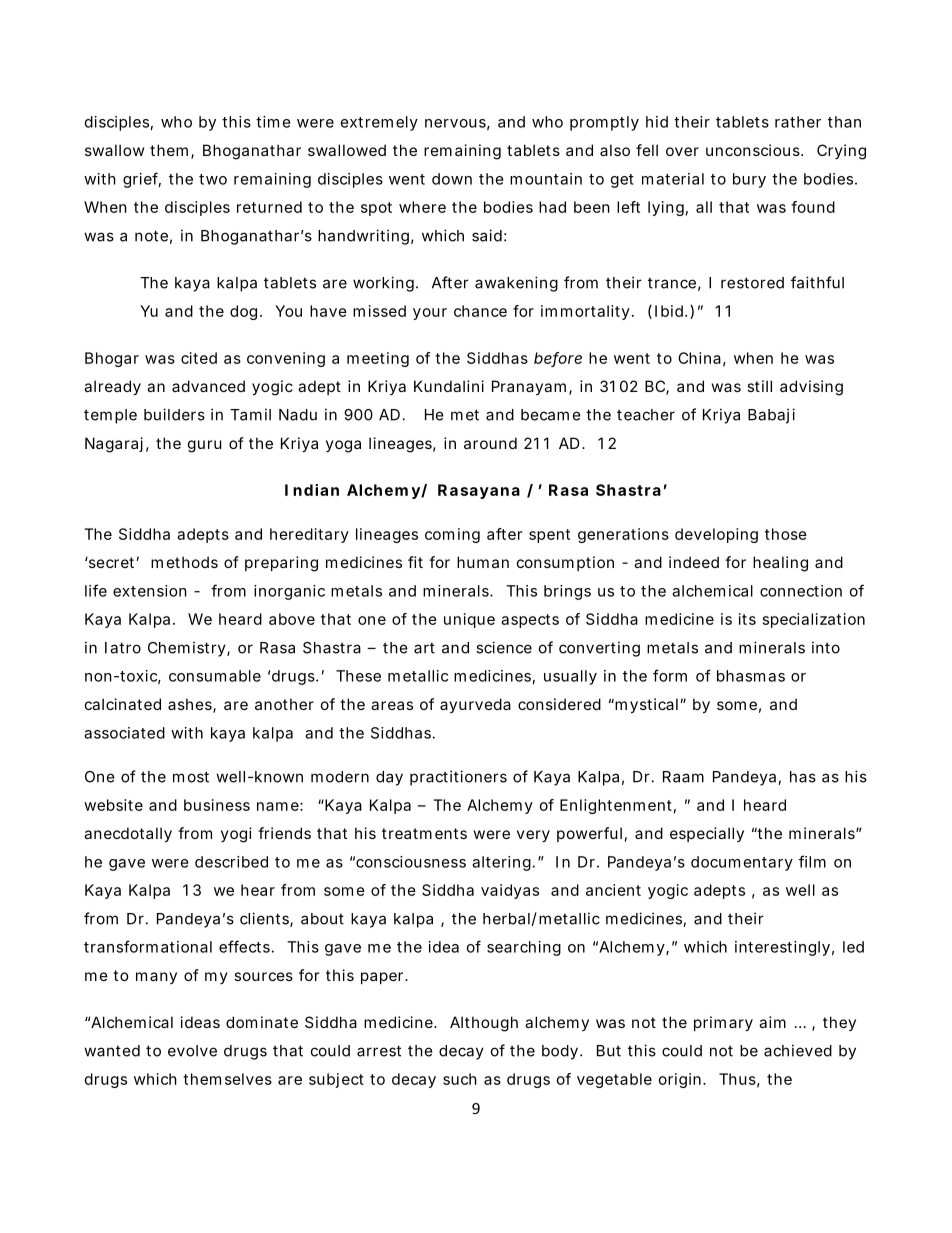 Image resolution: width=952 pixels, height=1233 pixels. Describe the element at coordinates (490, 443) in the screenshot. I see `around` at that location.
